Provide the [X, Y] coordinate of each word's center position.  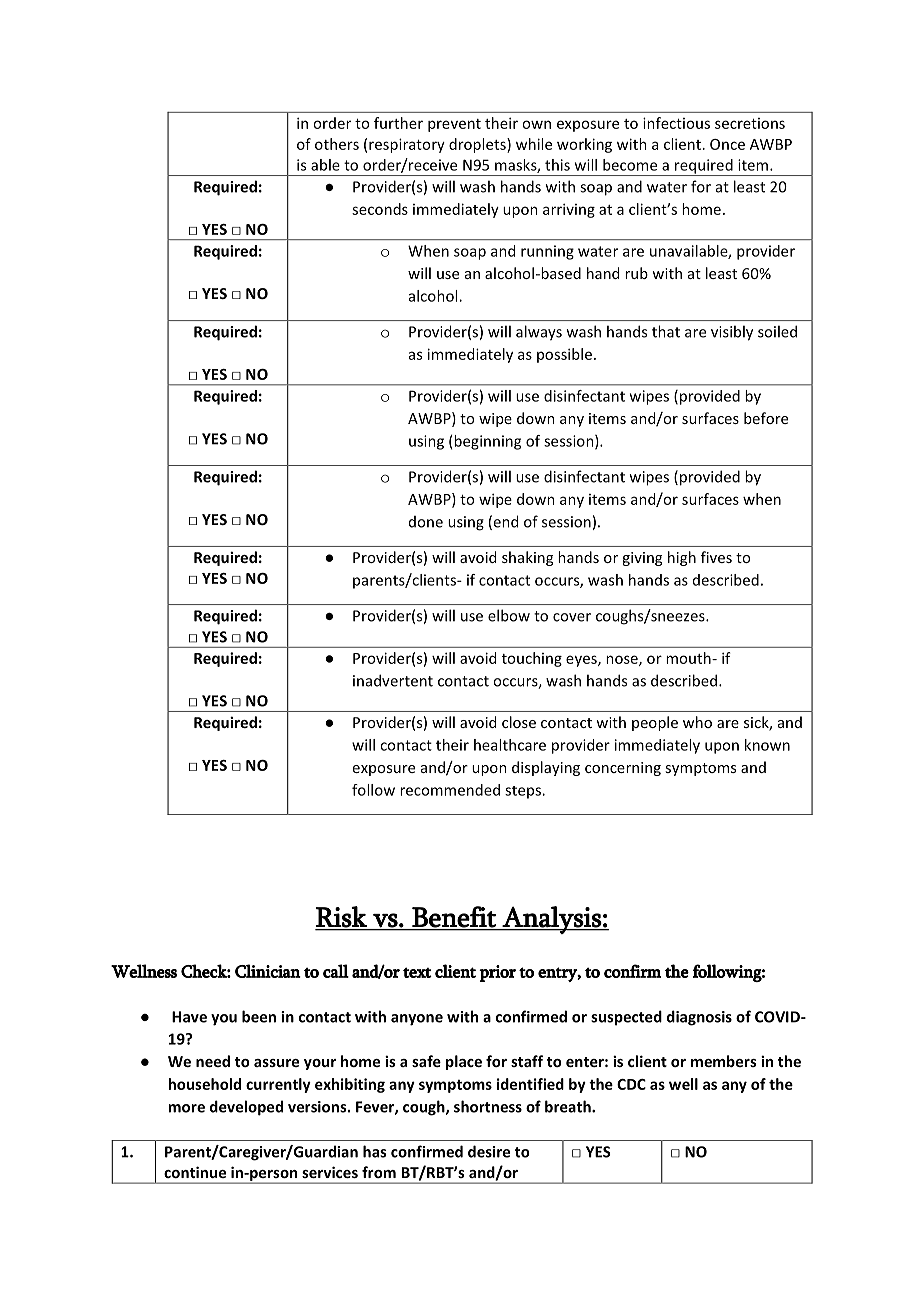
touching [532, 659]
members [724, 1061]
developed [246, 1108]
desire [489, 1151]
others [337, 144]
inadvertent [393, 680]
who [697, 722]
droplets [478, 145]
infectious [676, 123]
